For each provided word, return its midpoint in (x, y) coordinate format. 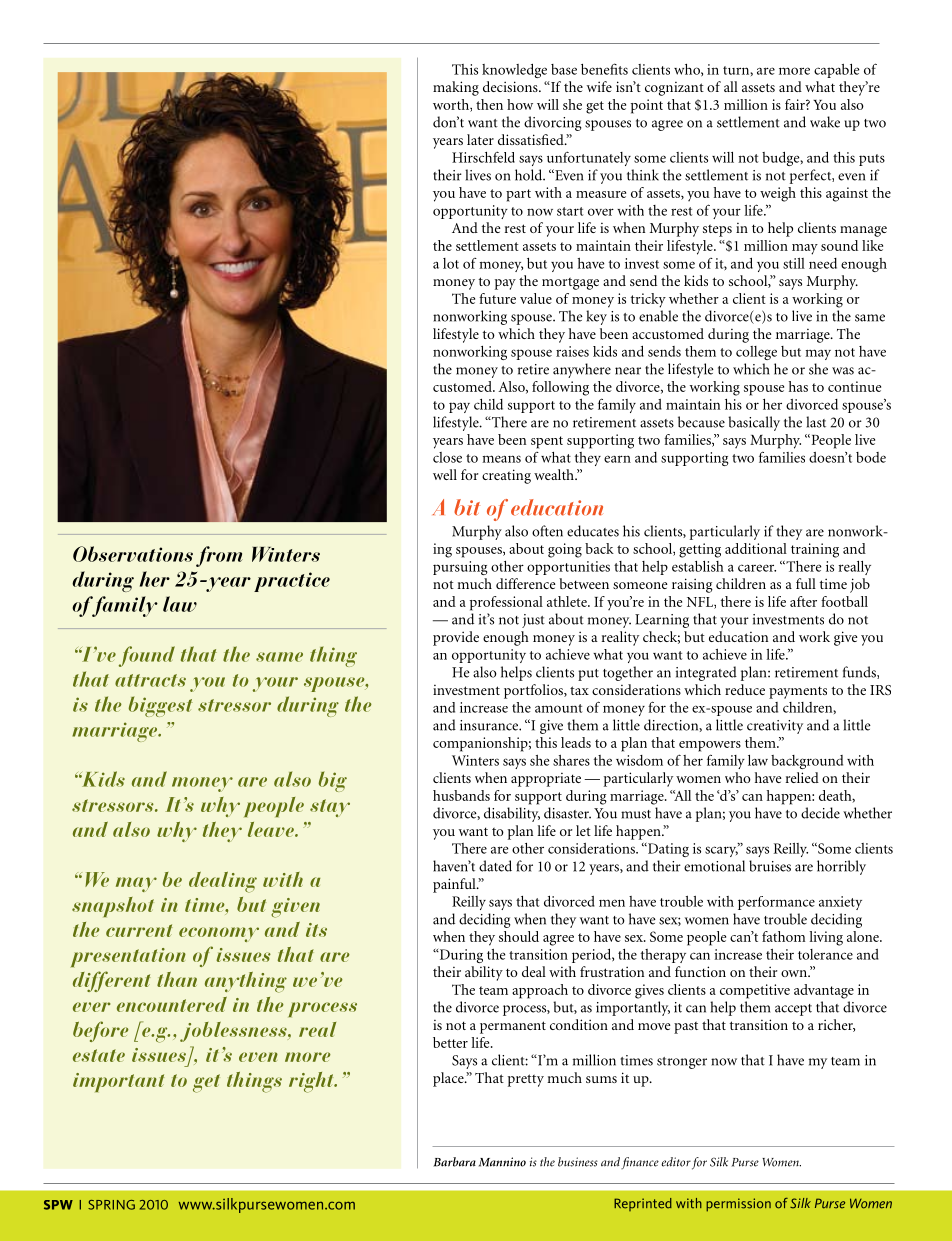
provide (456, 638)
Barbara (454, 1162)
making (456, 88)
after (803, 601)
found (147, 656)
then (489, 104)
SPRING (111, 1205)
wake (825, 122)
